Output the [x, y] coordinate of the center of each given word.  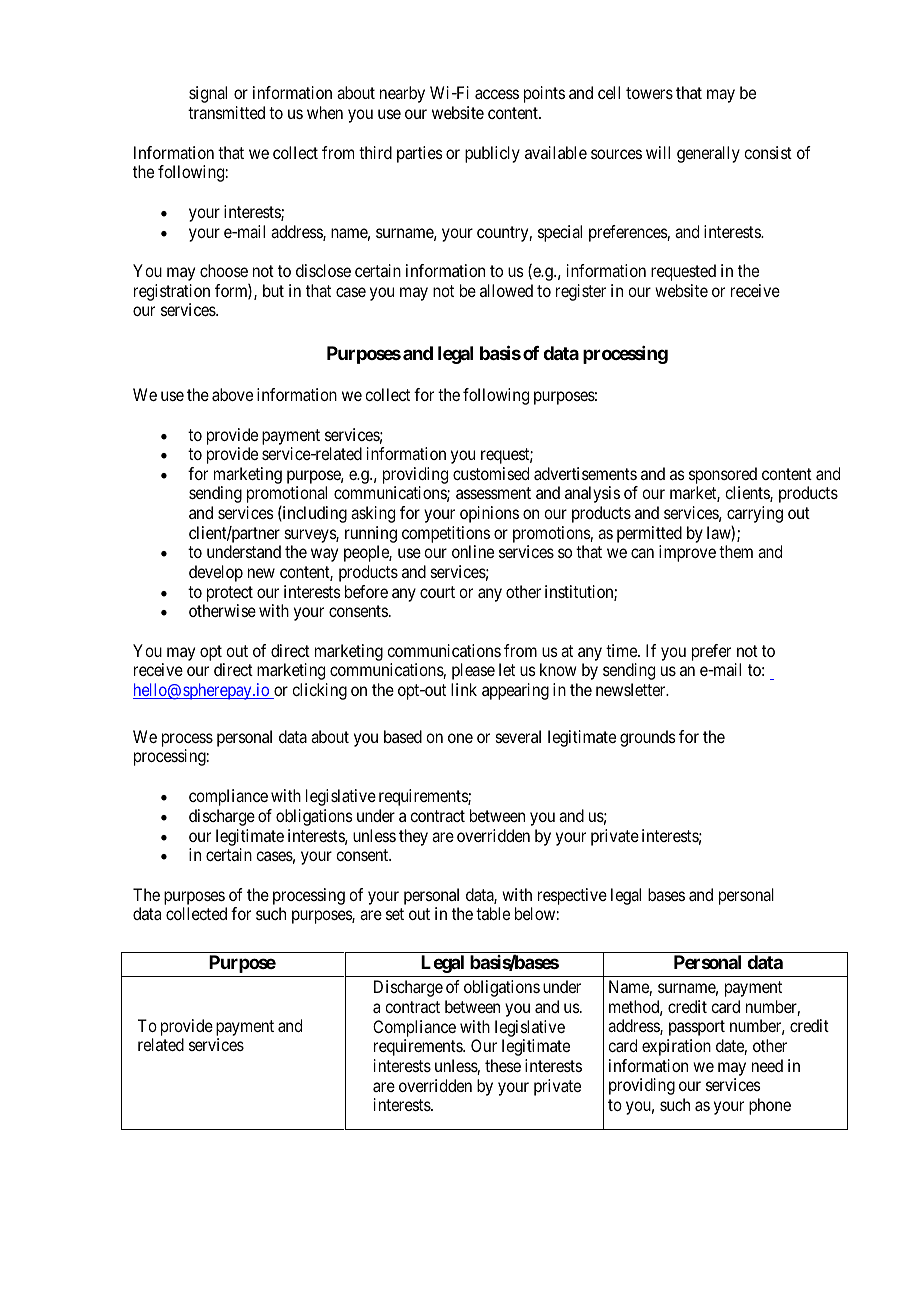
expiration [676, 1047]
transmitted [226, 112]
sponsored [723, 475]
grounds [648, 738]
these [503, 1065]
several [518, 736]
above [232, 394]
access [497, 94]
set [395, 914]
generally [708, 154]
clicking [319, 691]
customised [491, 473]
